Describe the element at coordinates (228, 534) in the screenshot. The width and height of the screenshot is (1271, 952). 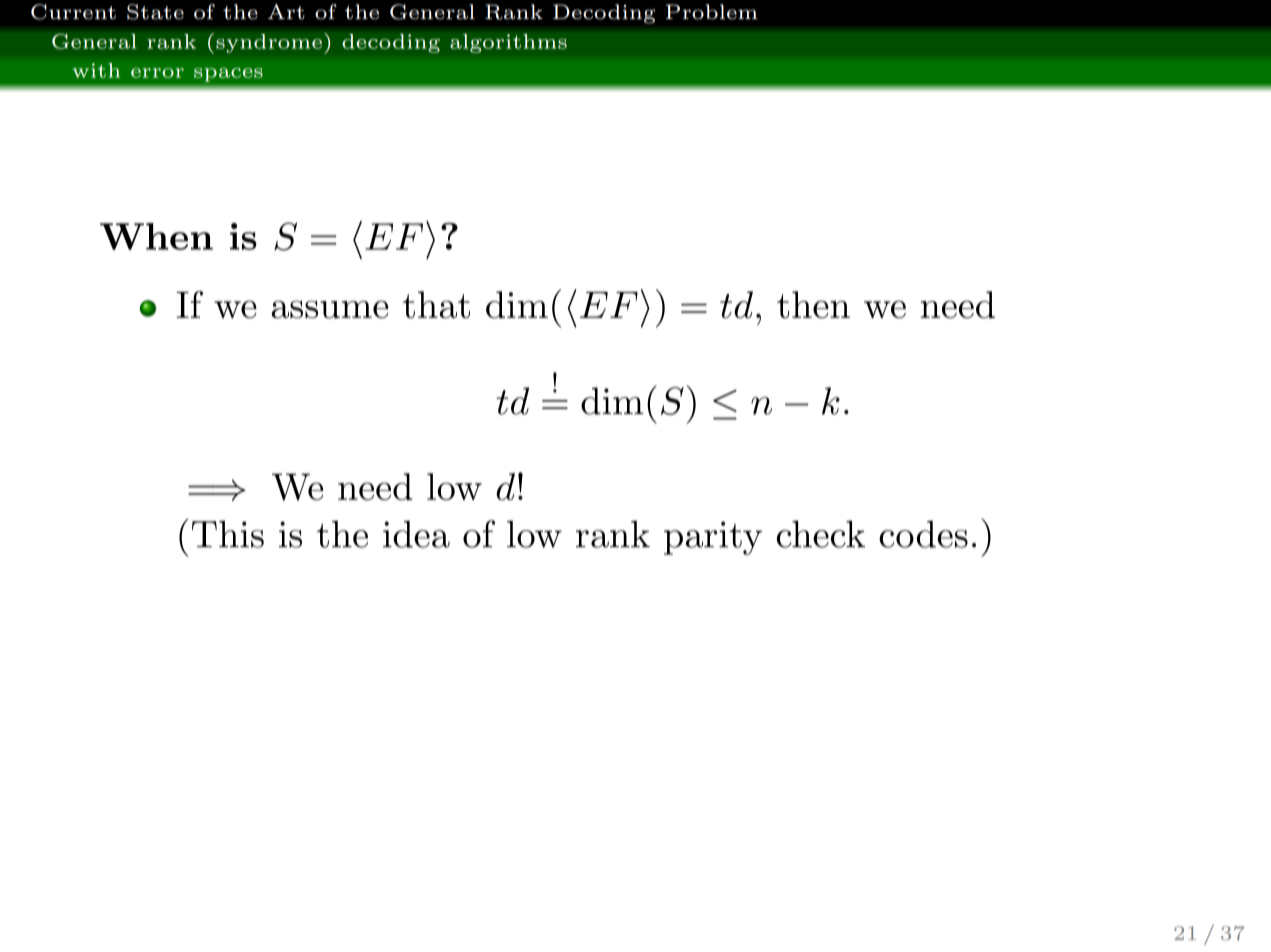
I see `This` at that location.
